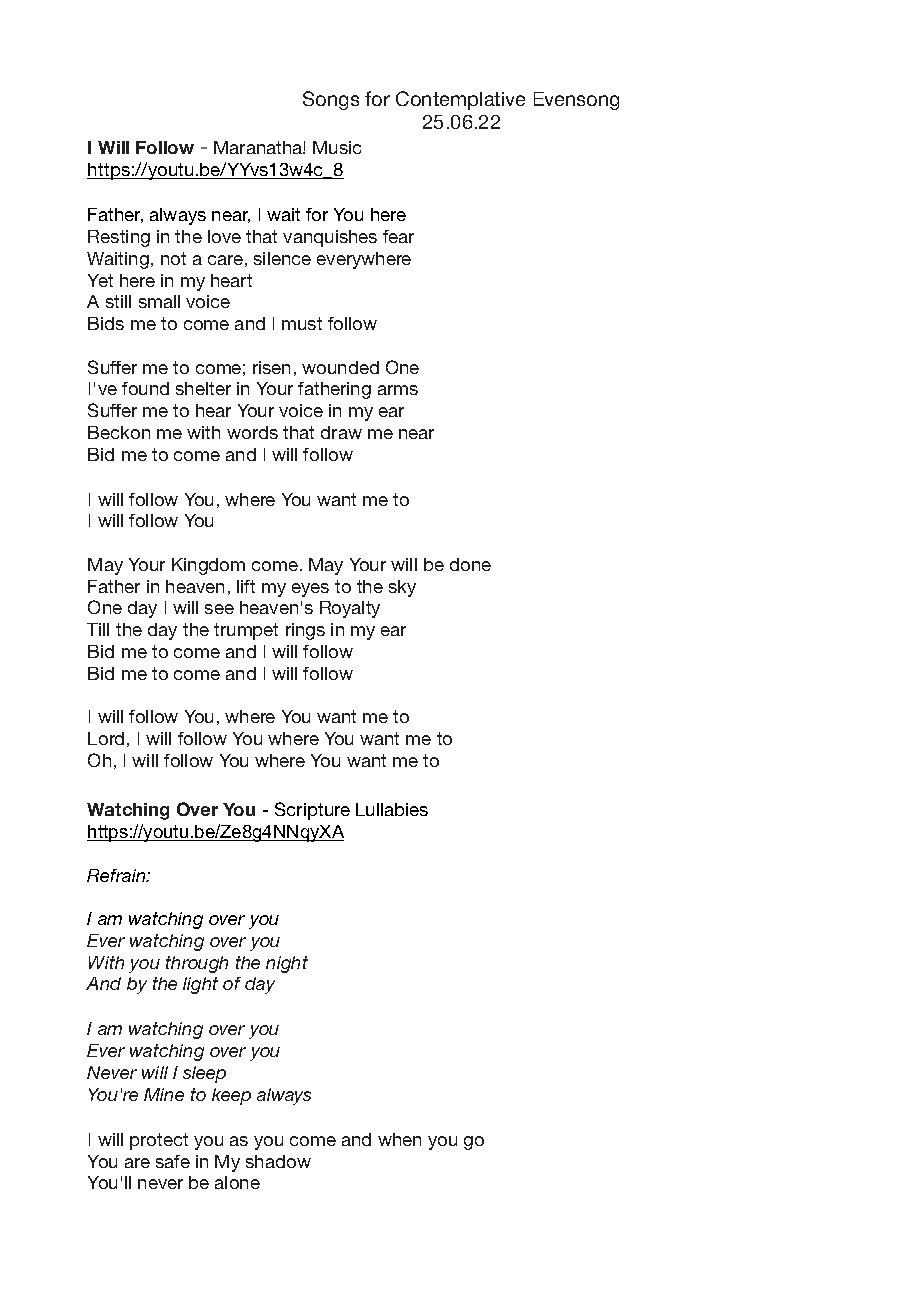 Image resolution: width=924 pixels, height=1308 pixels. What do you see at coordinates (305, 631) in the image?
I see `rings` at bounding box center [305, 631].
